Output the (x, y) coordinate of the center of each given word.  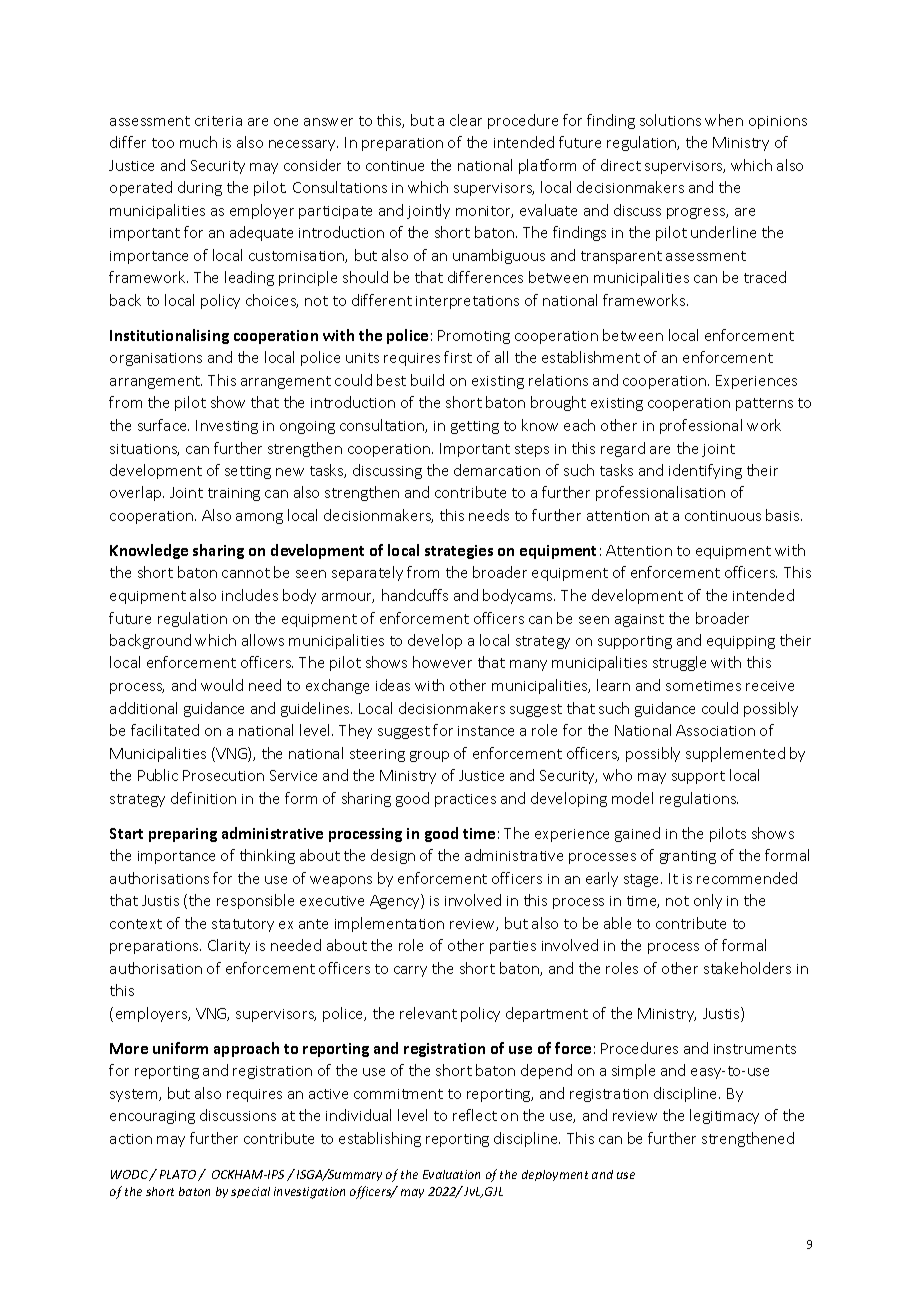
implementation (389, 924)
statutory (243, 925)
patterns (764, 404)
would (222, 685)
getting (475, 427)
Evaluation (451, 1174)
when (724, 120)
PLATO (178, 1174)
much (198, 142)
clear (466, 120)
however (442, 662)
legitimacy (724, 1116)
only (708, 901)
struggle (679, 663)
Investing (227, 427)
